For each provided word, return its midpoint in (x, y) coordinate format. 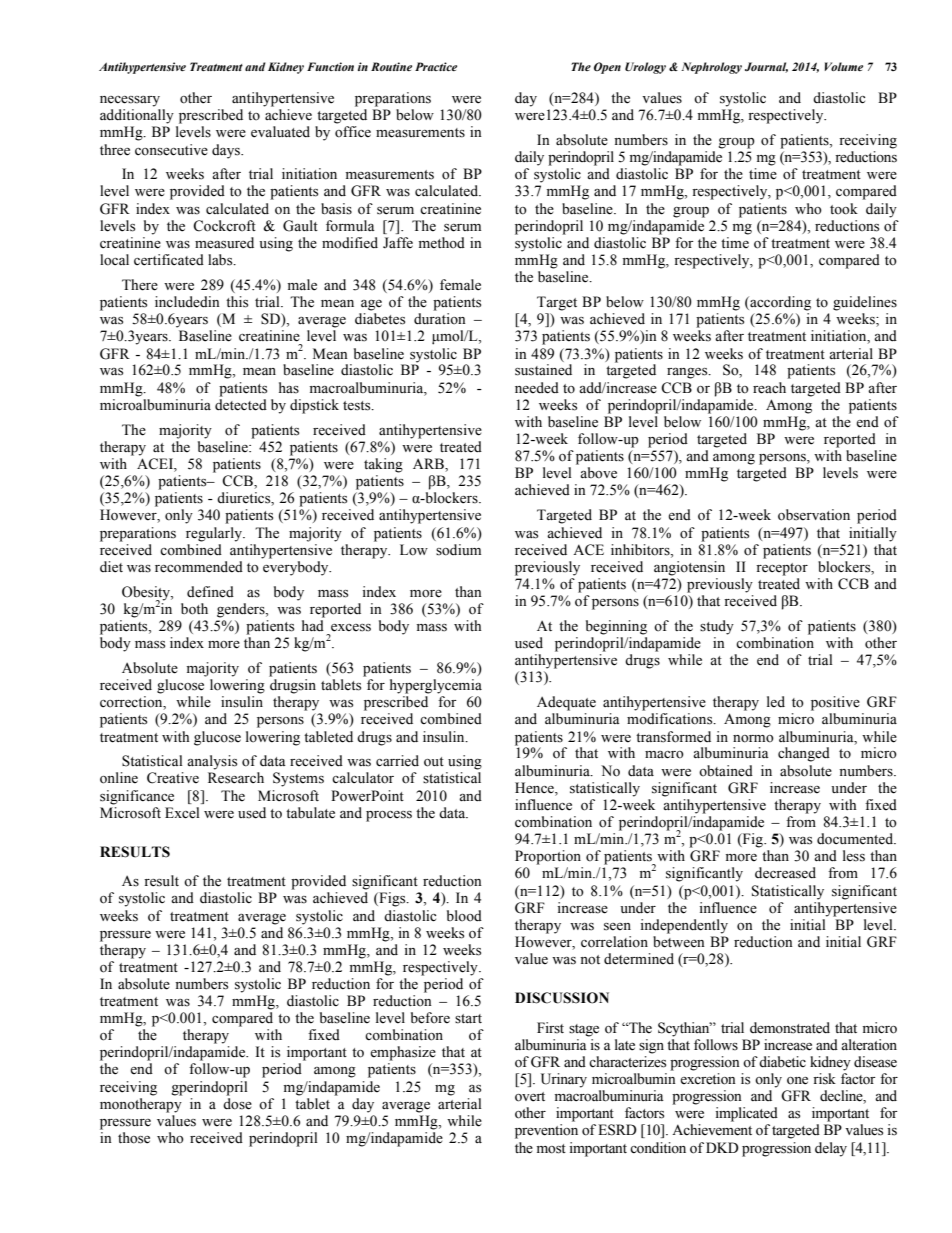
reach (769, 388)
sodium (458, 550)
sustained (543, 370)
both (194, 609)
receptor (782, 569)
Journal (766, 67)
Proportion (548, 857)
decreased (785, 873)
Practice (436, 66)
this (237, 302)
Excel (182, 813)
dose (237, 1104)
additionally (137, 116)
